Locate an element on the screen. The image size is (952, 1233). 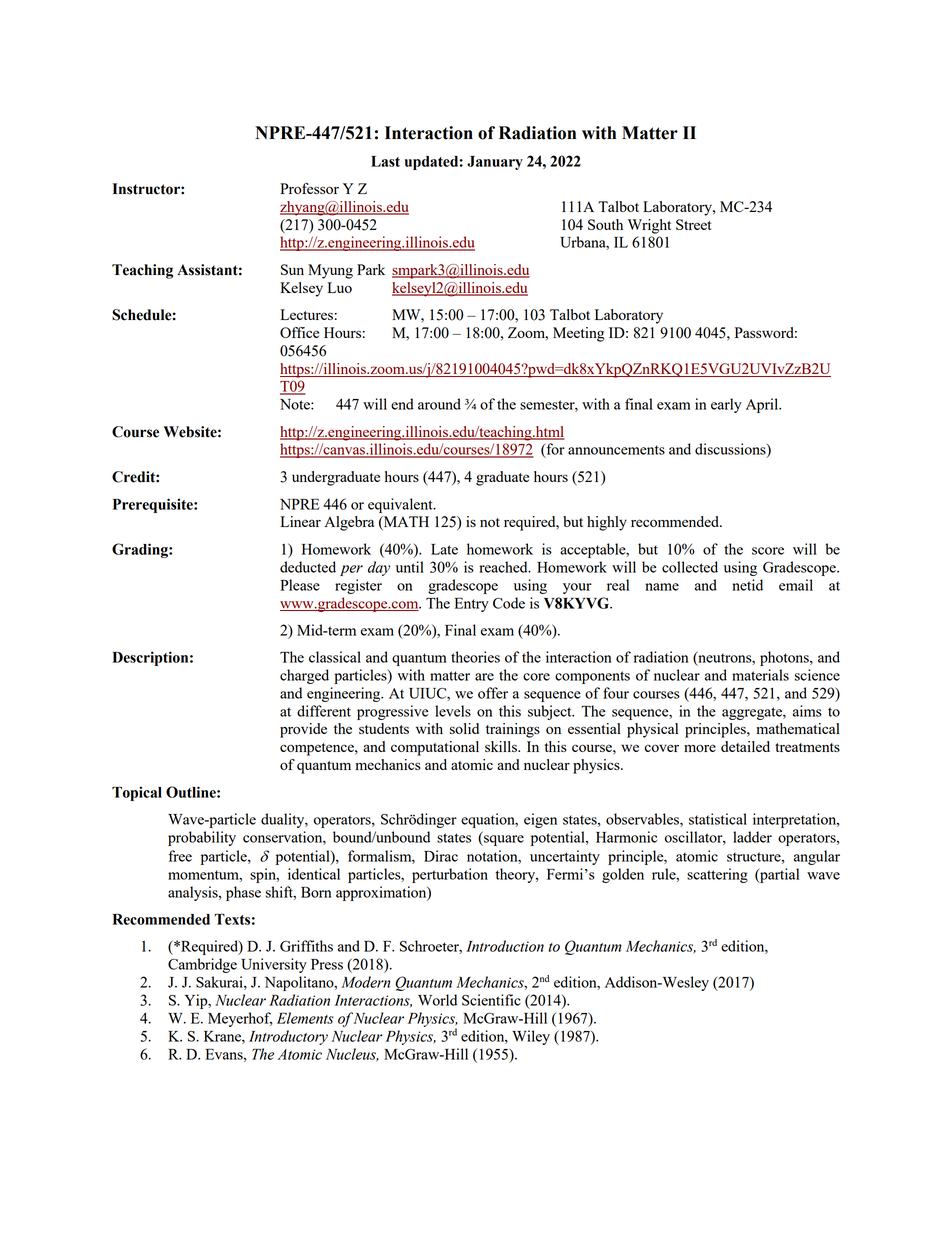
Professor is located at coordinates (309, 188).
